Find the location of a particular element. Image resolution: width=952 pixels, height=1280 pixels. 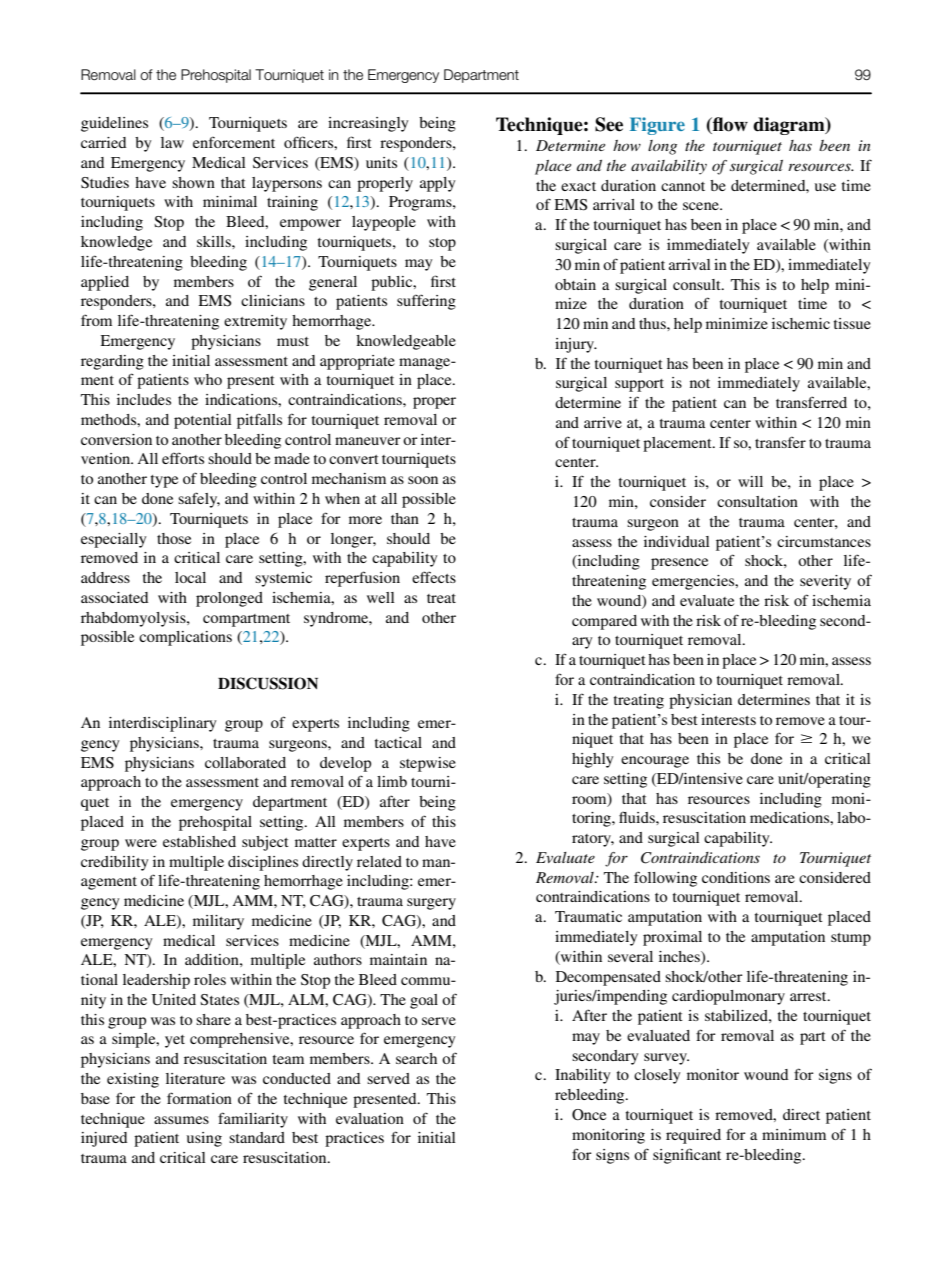

stepwise is located at coordinates (428, 764).
